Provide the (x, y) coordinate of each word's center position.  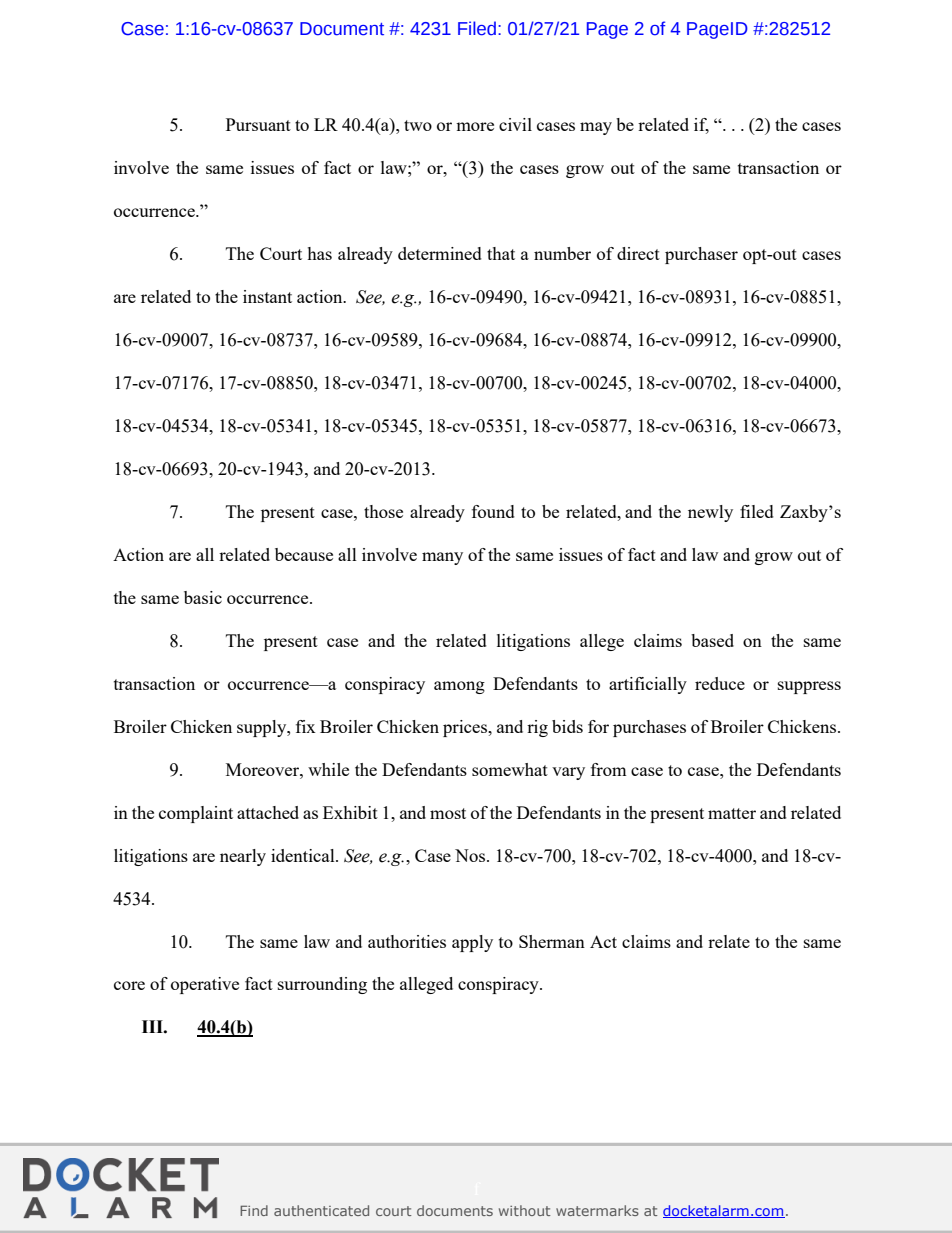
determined (440, 253)
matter (732, 813)
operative (205, 985)
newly (710, 513)
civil (515, 124)
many (442, 558)
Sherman (552, 941)
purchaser (701, 255)
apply (472, 943)
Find (254, 1210)
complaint (196, 814)
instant (267, 296)
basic (203, 597)
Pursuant (258, 124)
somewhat (510, 769)
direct (638, 253)
